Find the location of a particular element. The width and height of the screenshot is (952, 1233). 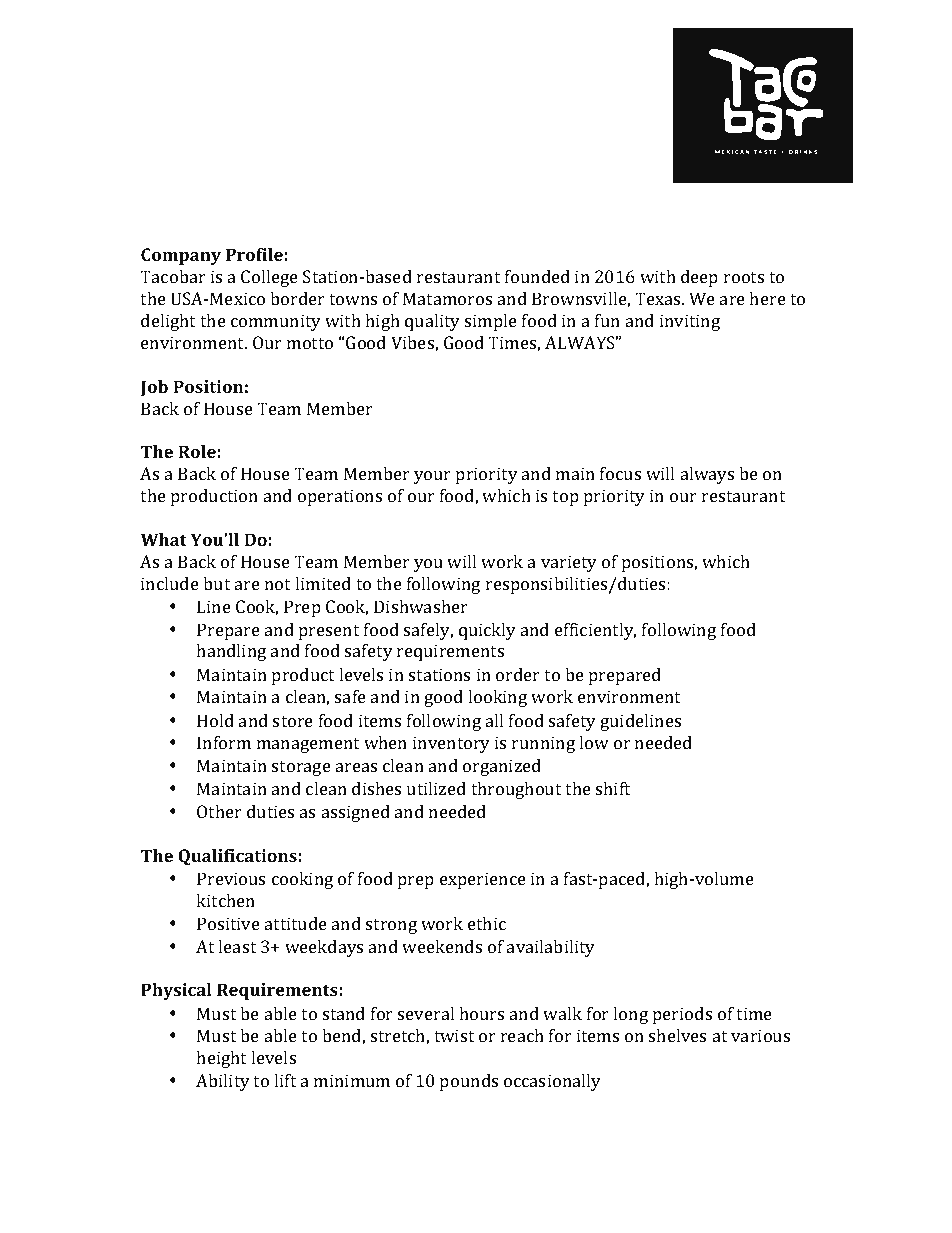

efficiently is located at coordinates (595, 631).
